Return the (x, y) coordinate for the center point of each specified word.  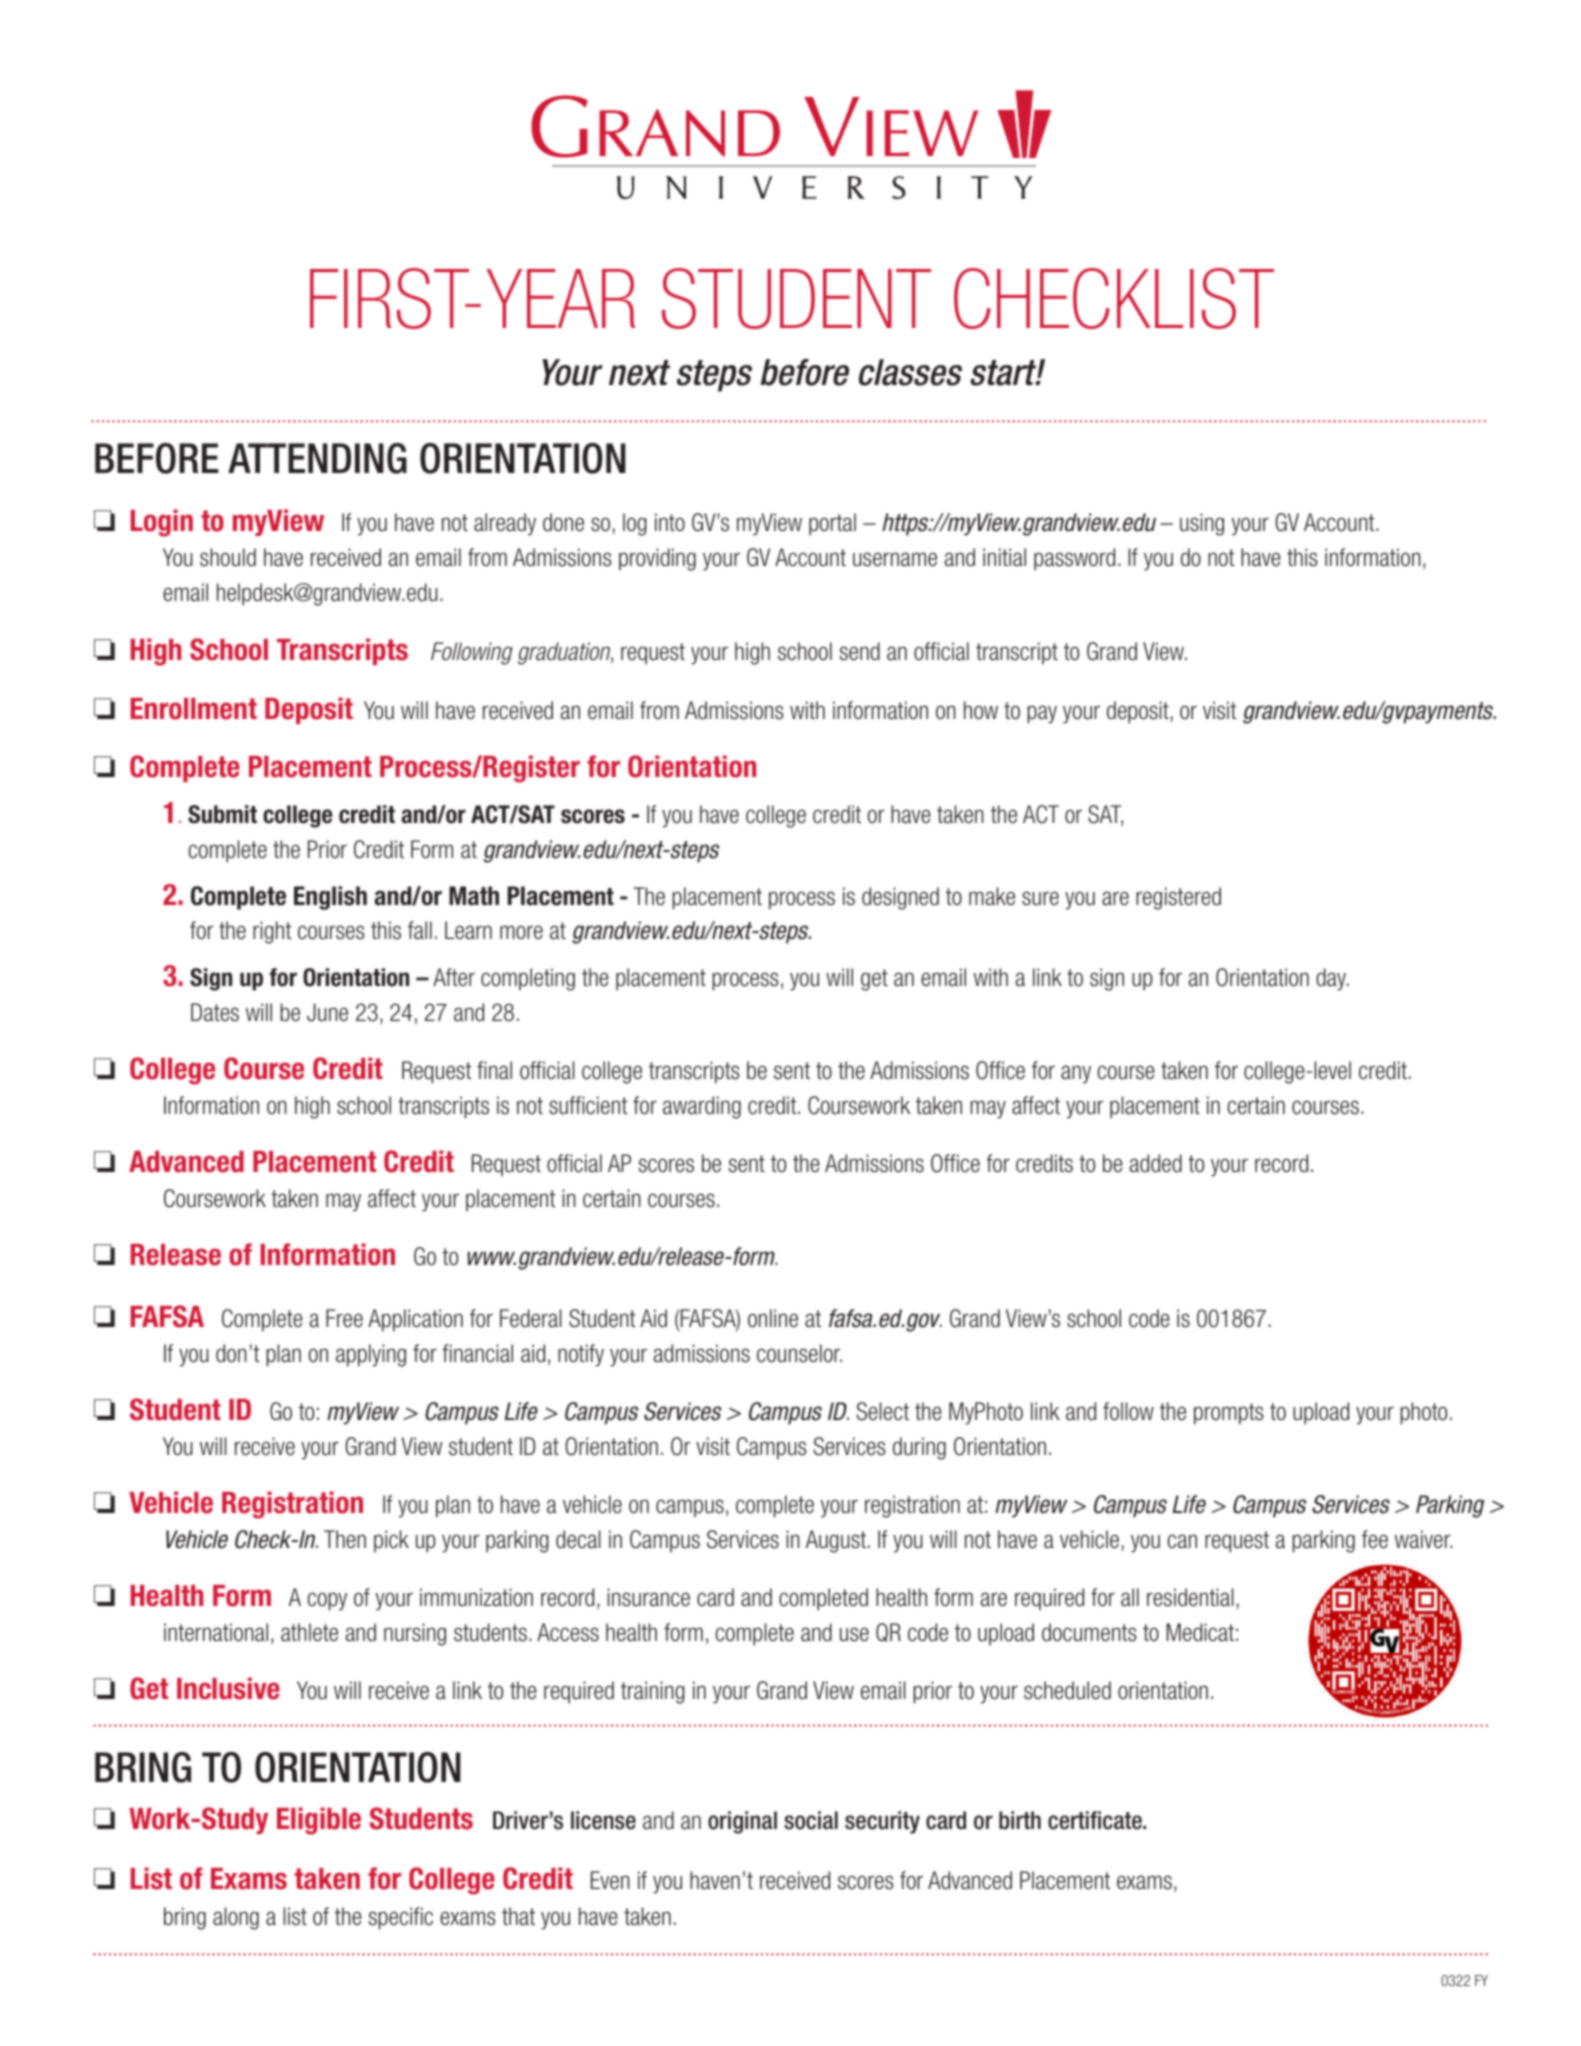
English (330, 898)
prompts (1229, 1414)
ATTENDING (317, 458)
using (1202, 524)
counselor (799, 1353)
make (992, 896)
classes (910, 372)
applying (371, 1355)
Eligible (319, 1821)
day (1332, 979)
